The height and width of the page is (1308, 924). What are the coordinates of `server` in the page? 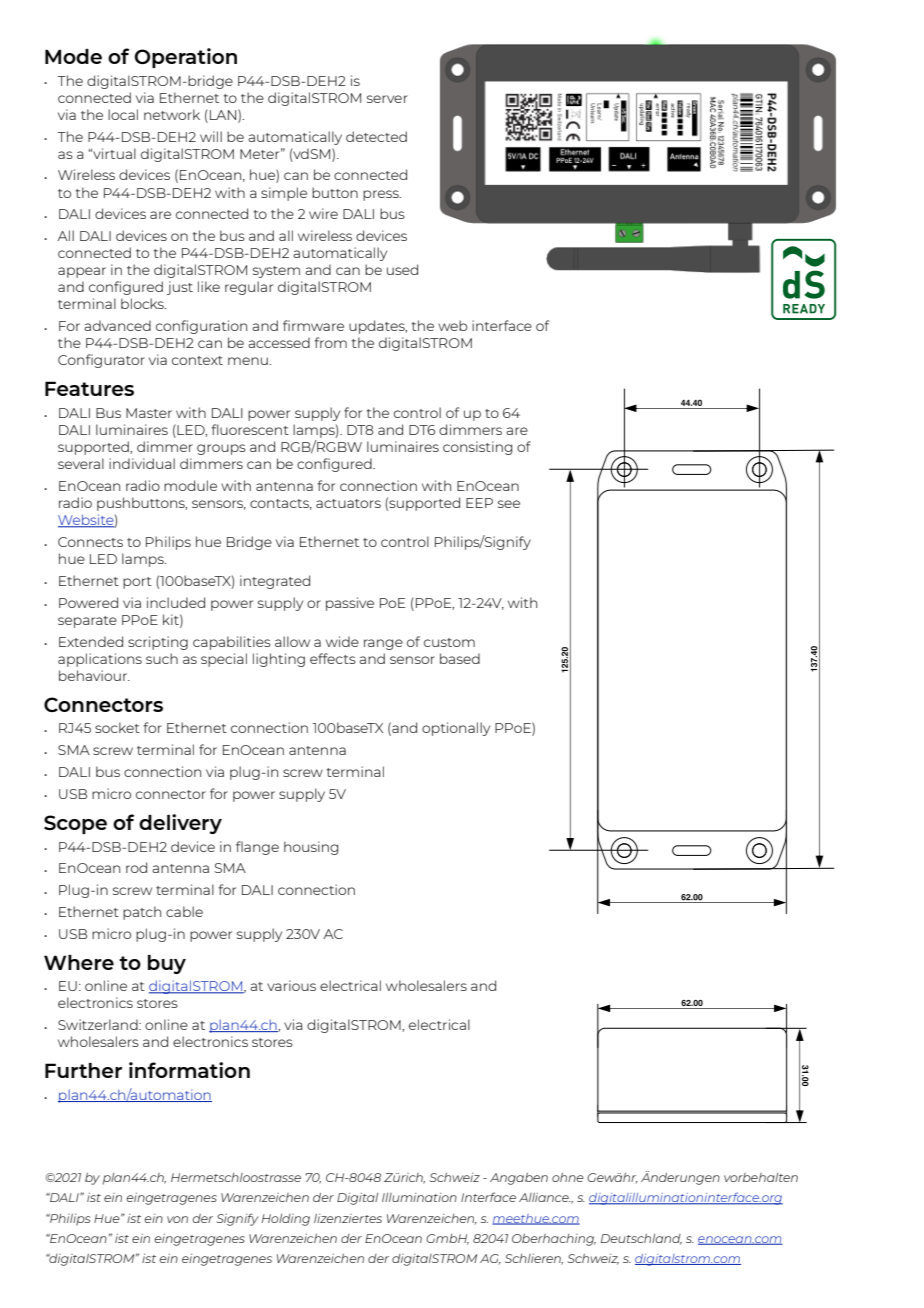 It's located at (387, 99).
